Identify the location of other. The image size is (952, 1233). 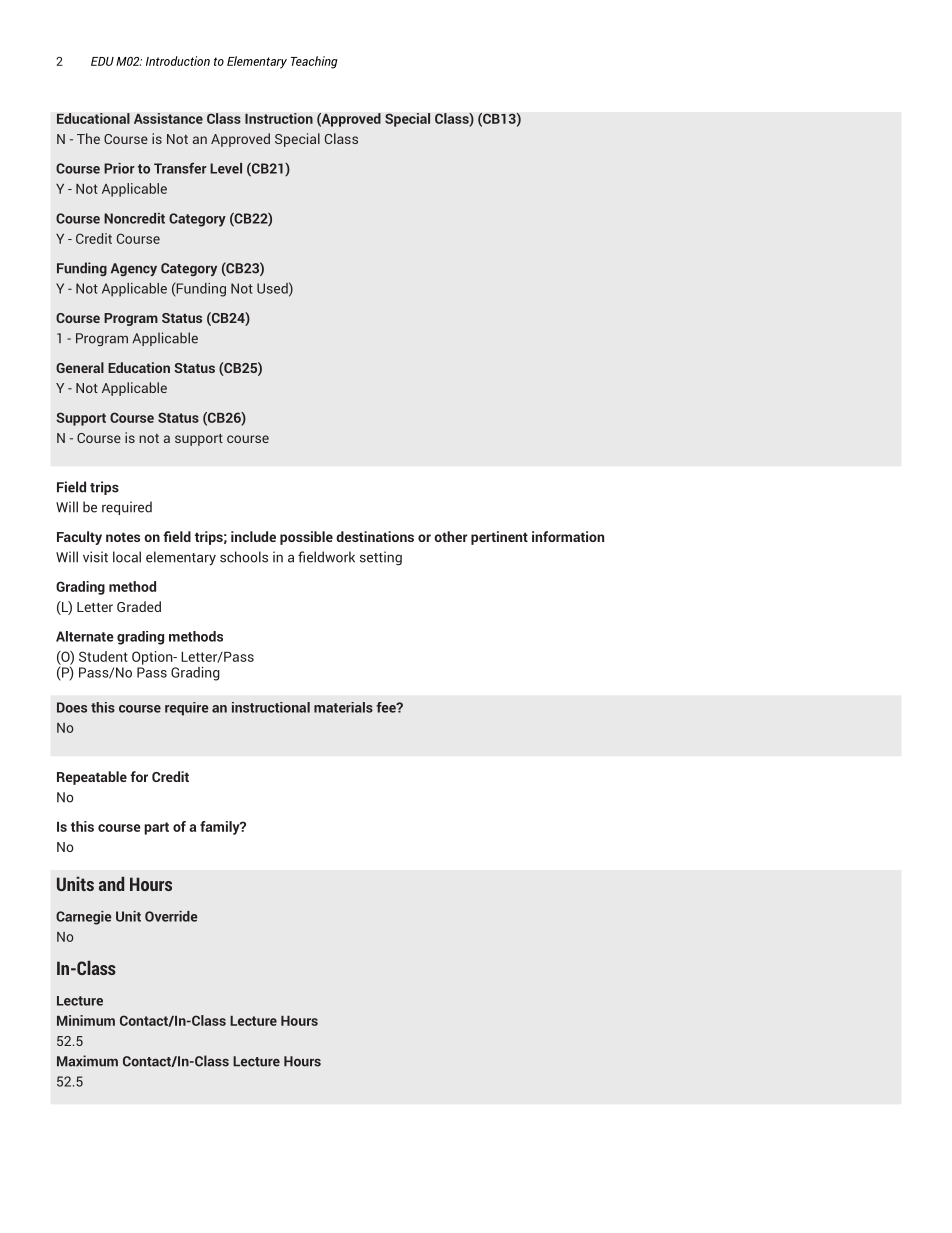
(451, 536).
